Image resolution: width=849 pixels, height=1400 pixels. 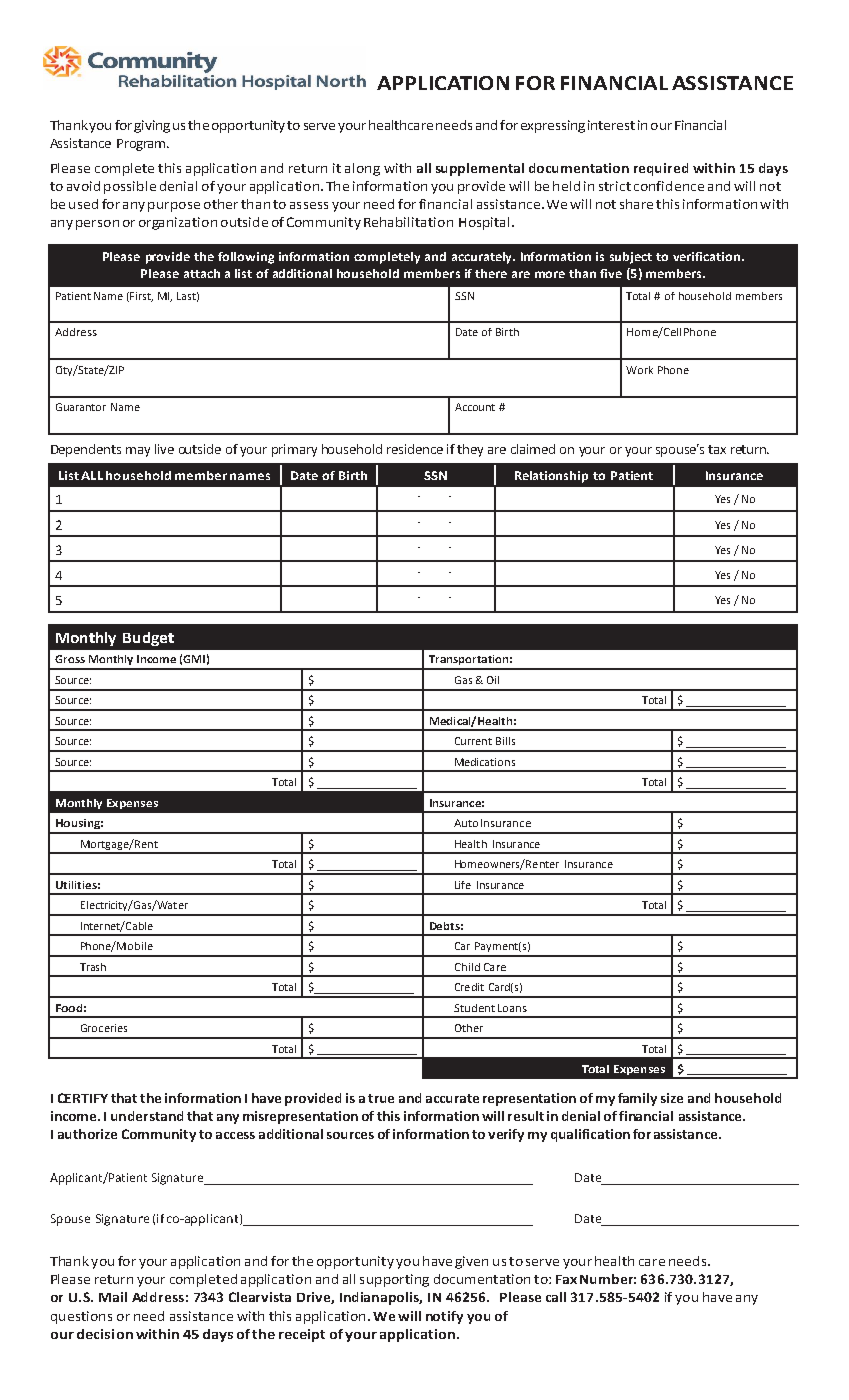 What do you see at coordinates (485, 762) in the page?
I see `Medications` at bounding box center [485, 762].
